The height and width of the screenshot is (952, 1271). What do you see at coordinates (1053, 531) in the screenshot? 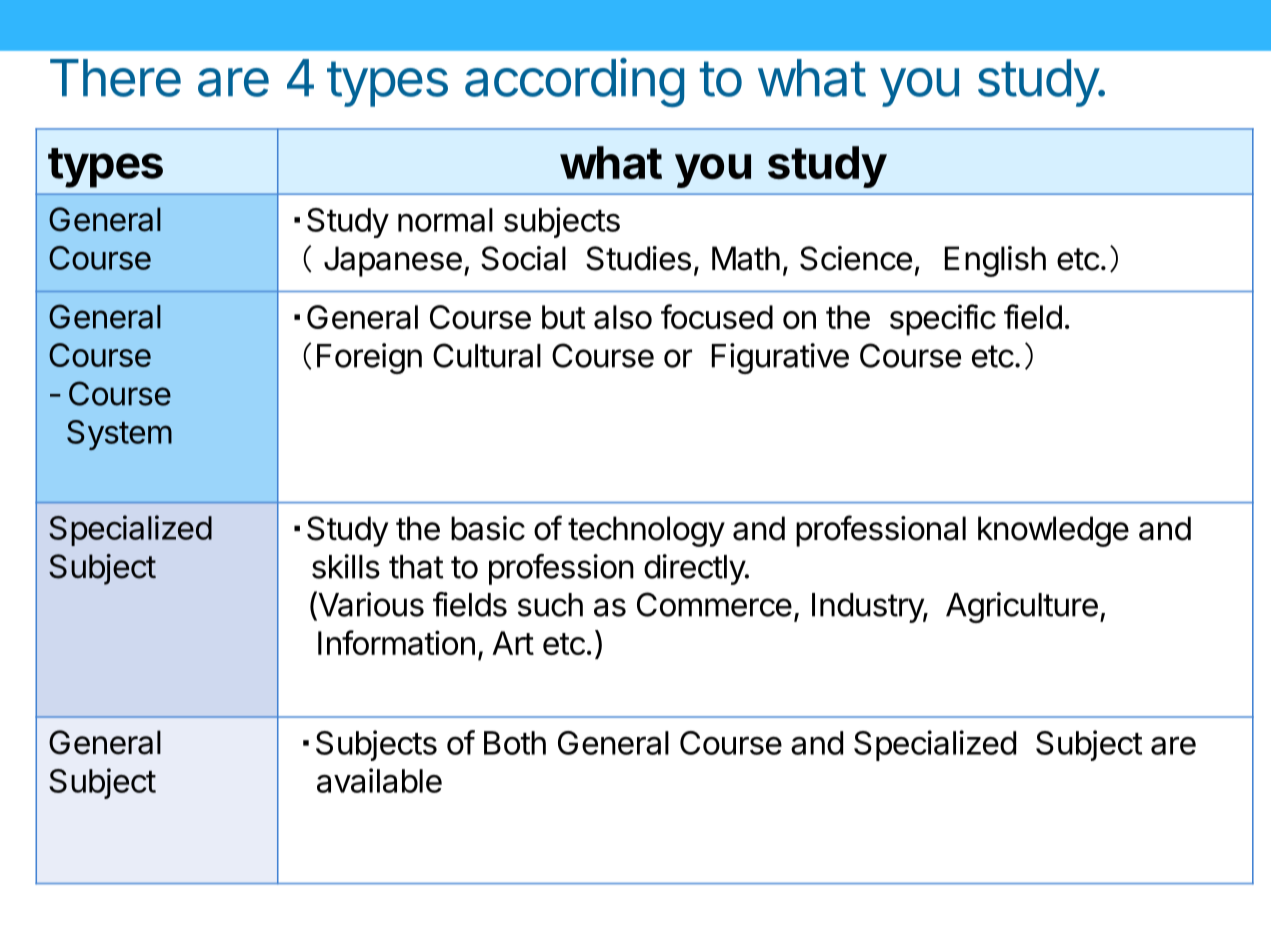
I see `knowledge` at bounding box center [1053, 531].
